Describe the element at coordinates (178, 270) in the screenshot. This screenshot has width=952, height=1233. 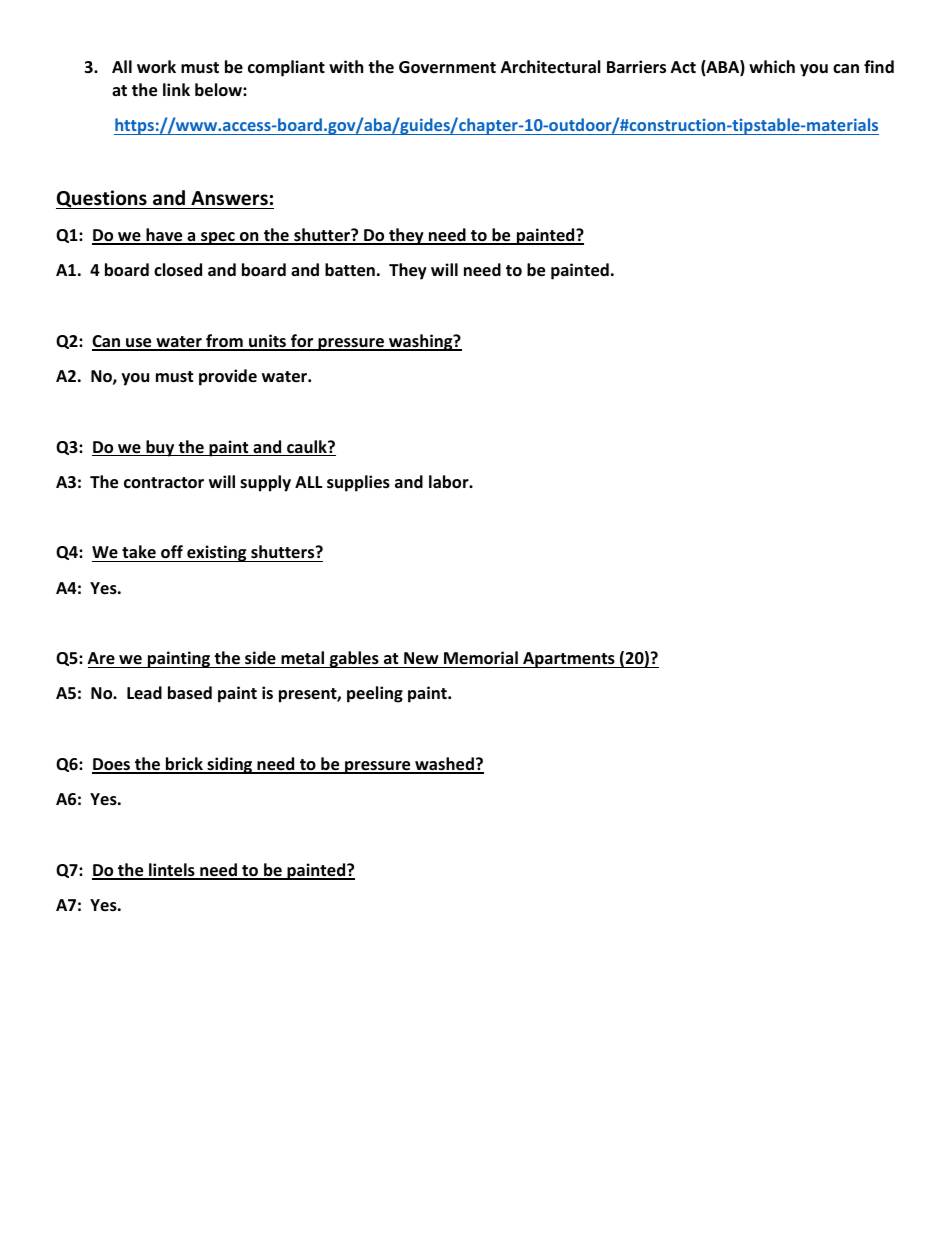
I see `closed` at that location.
